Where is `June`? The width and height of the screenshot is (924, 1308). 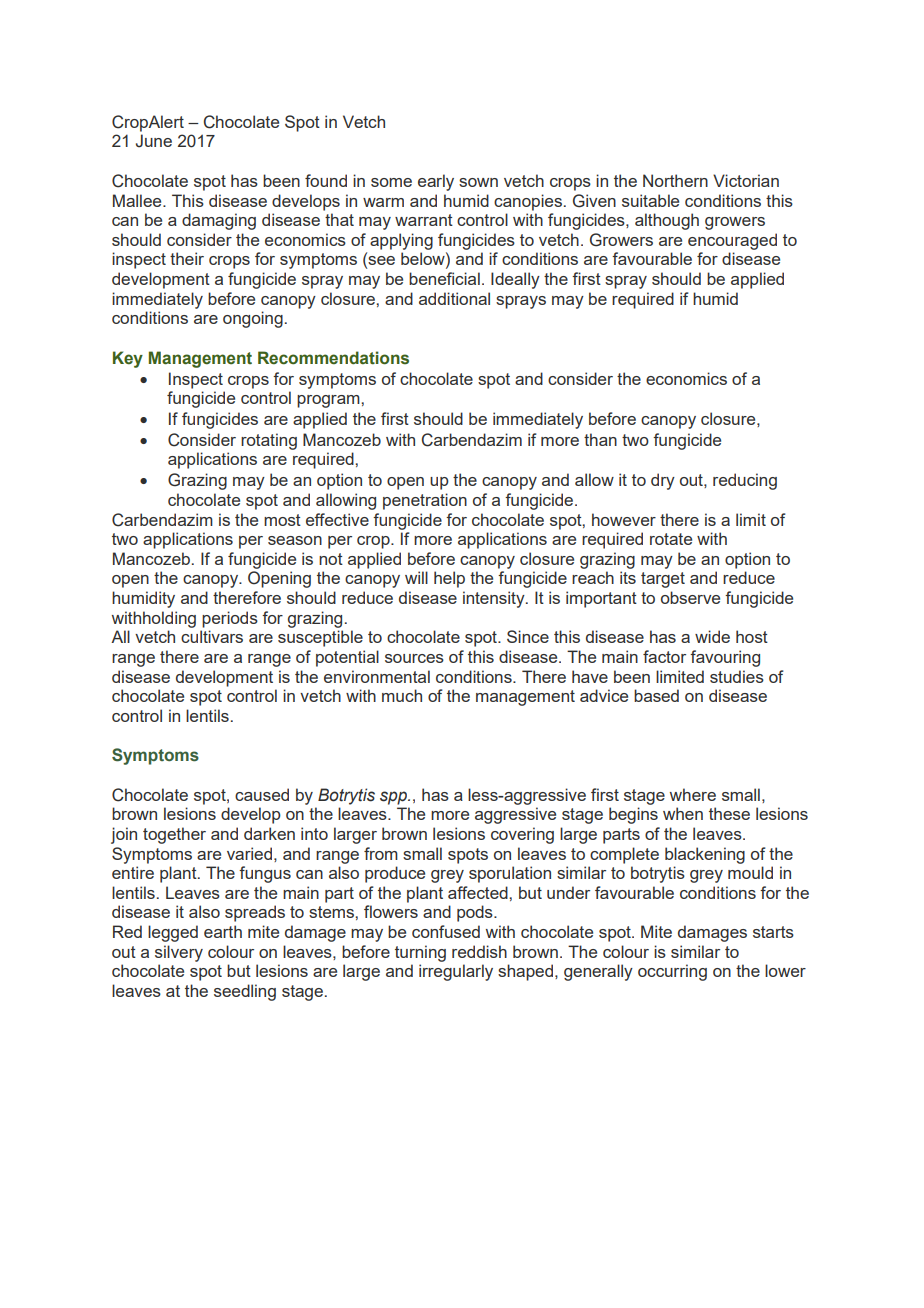 June is located at coordinates (154, 141).
